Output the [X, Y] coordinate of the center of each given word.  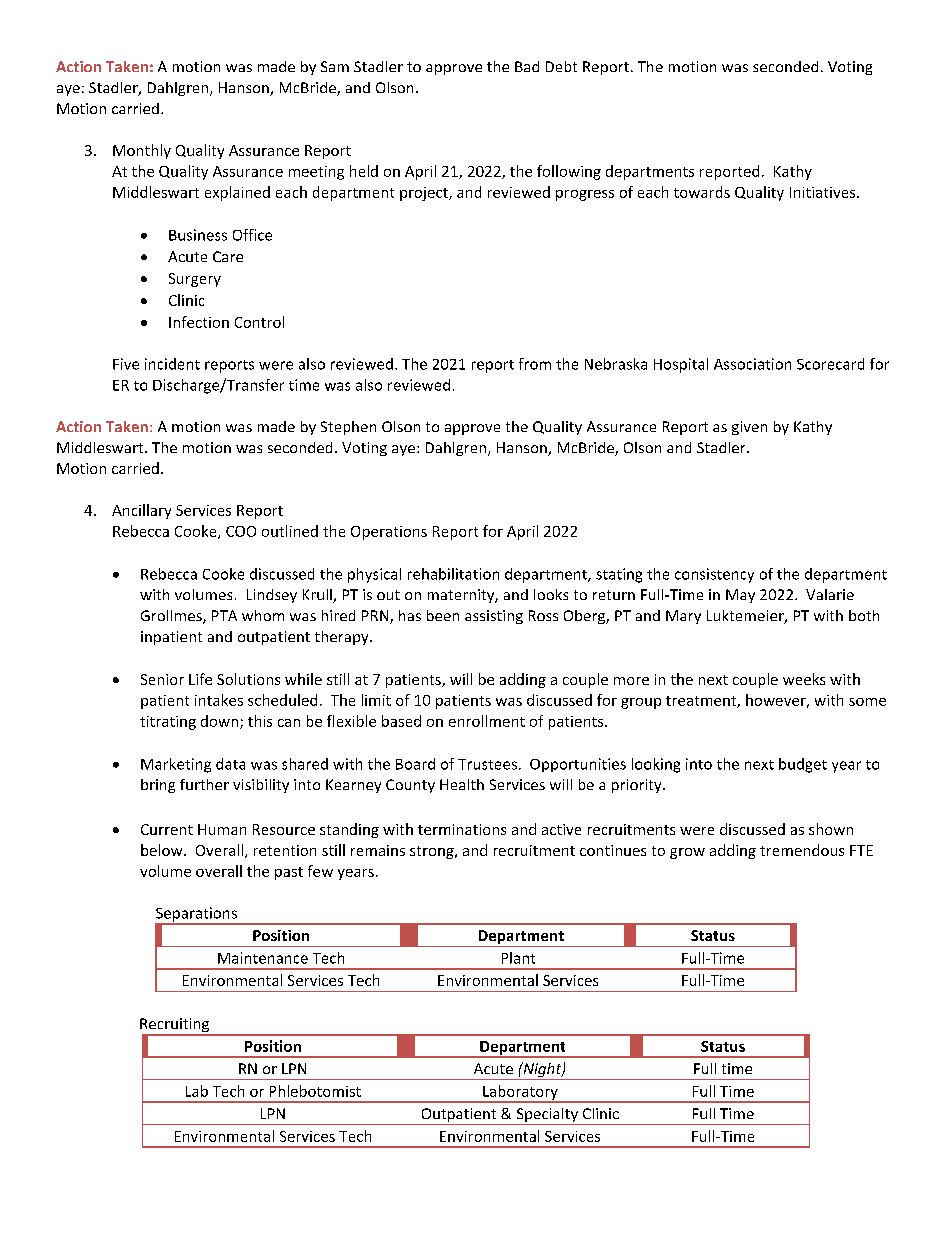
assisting [494, 617]
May [740, 596]
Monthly [142, 151]
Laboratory [520, 1093]
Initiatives [824, 192]
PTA [224, 615]
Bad [527, 66]
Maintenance [263, 958]
